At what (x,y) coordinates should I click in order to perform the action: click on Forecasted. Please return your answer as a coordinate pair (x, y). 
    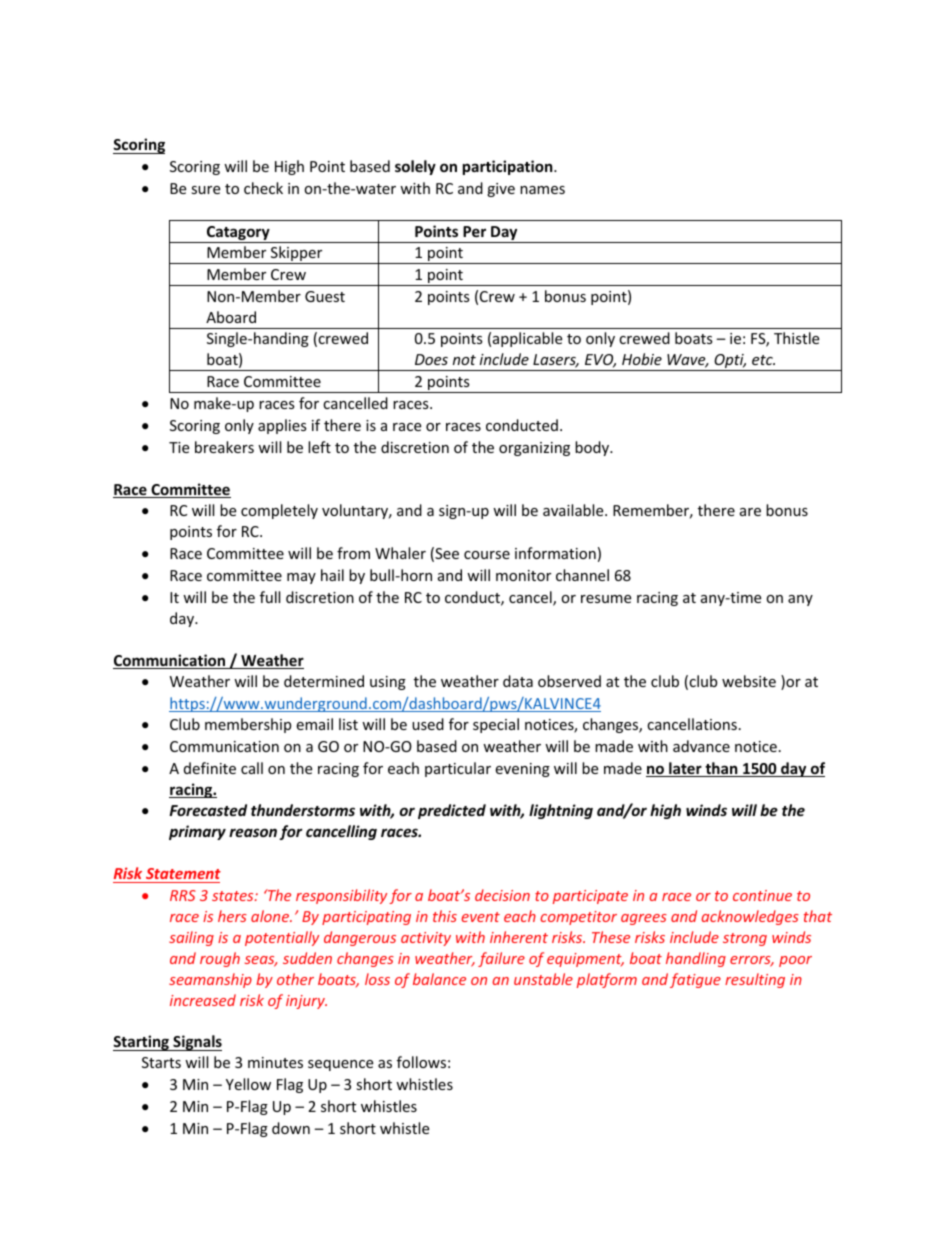
    Looking at the image, I should click on (208, 810).
